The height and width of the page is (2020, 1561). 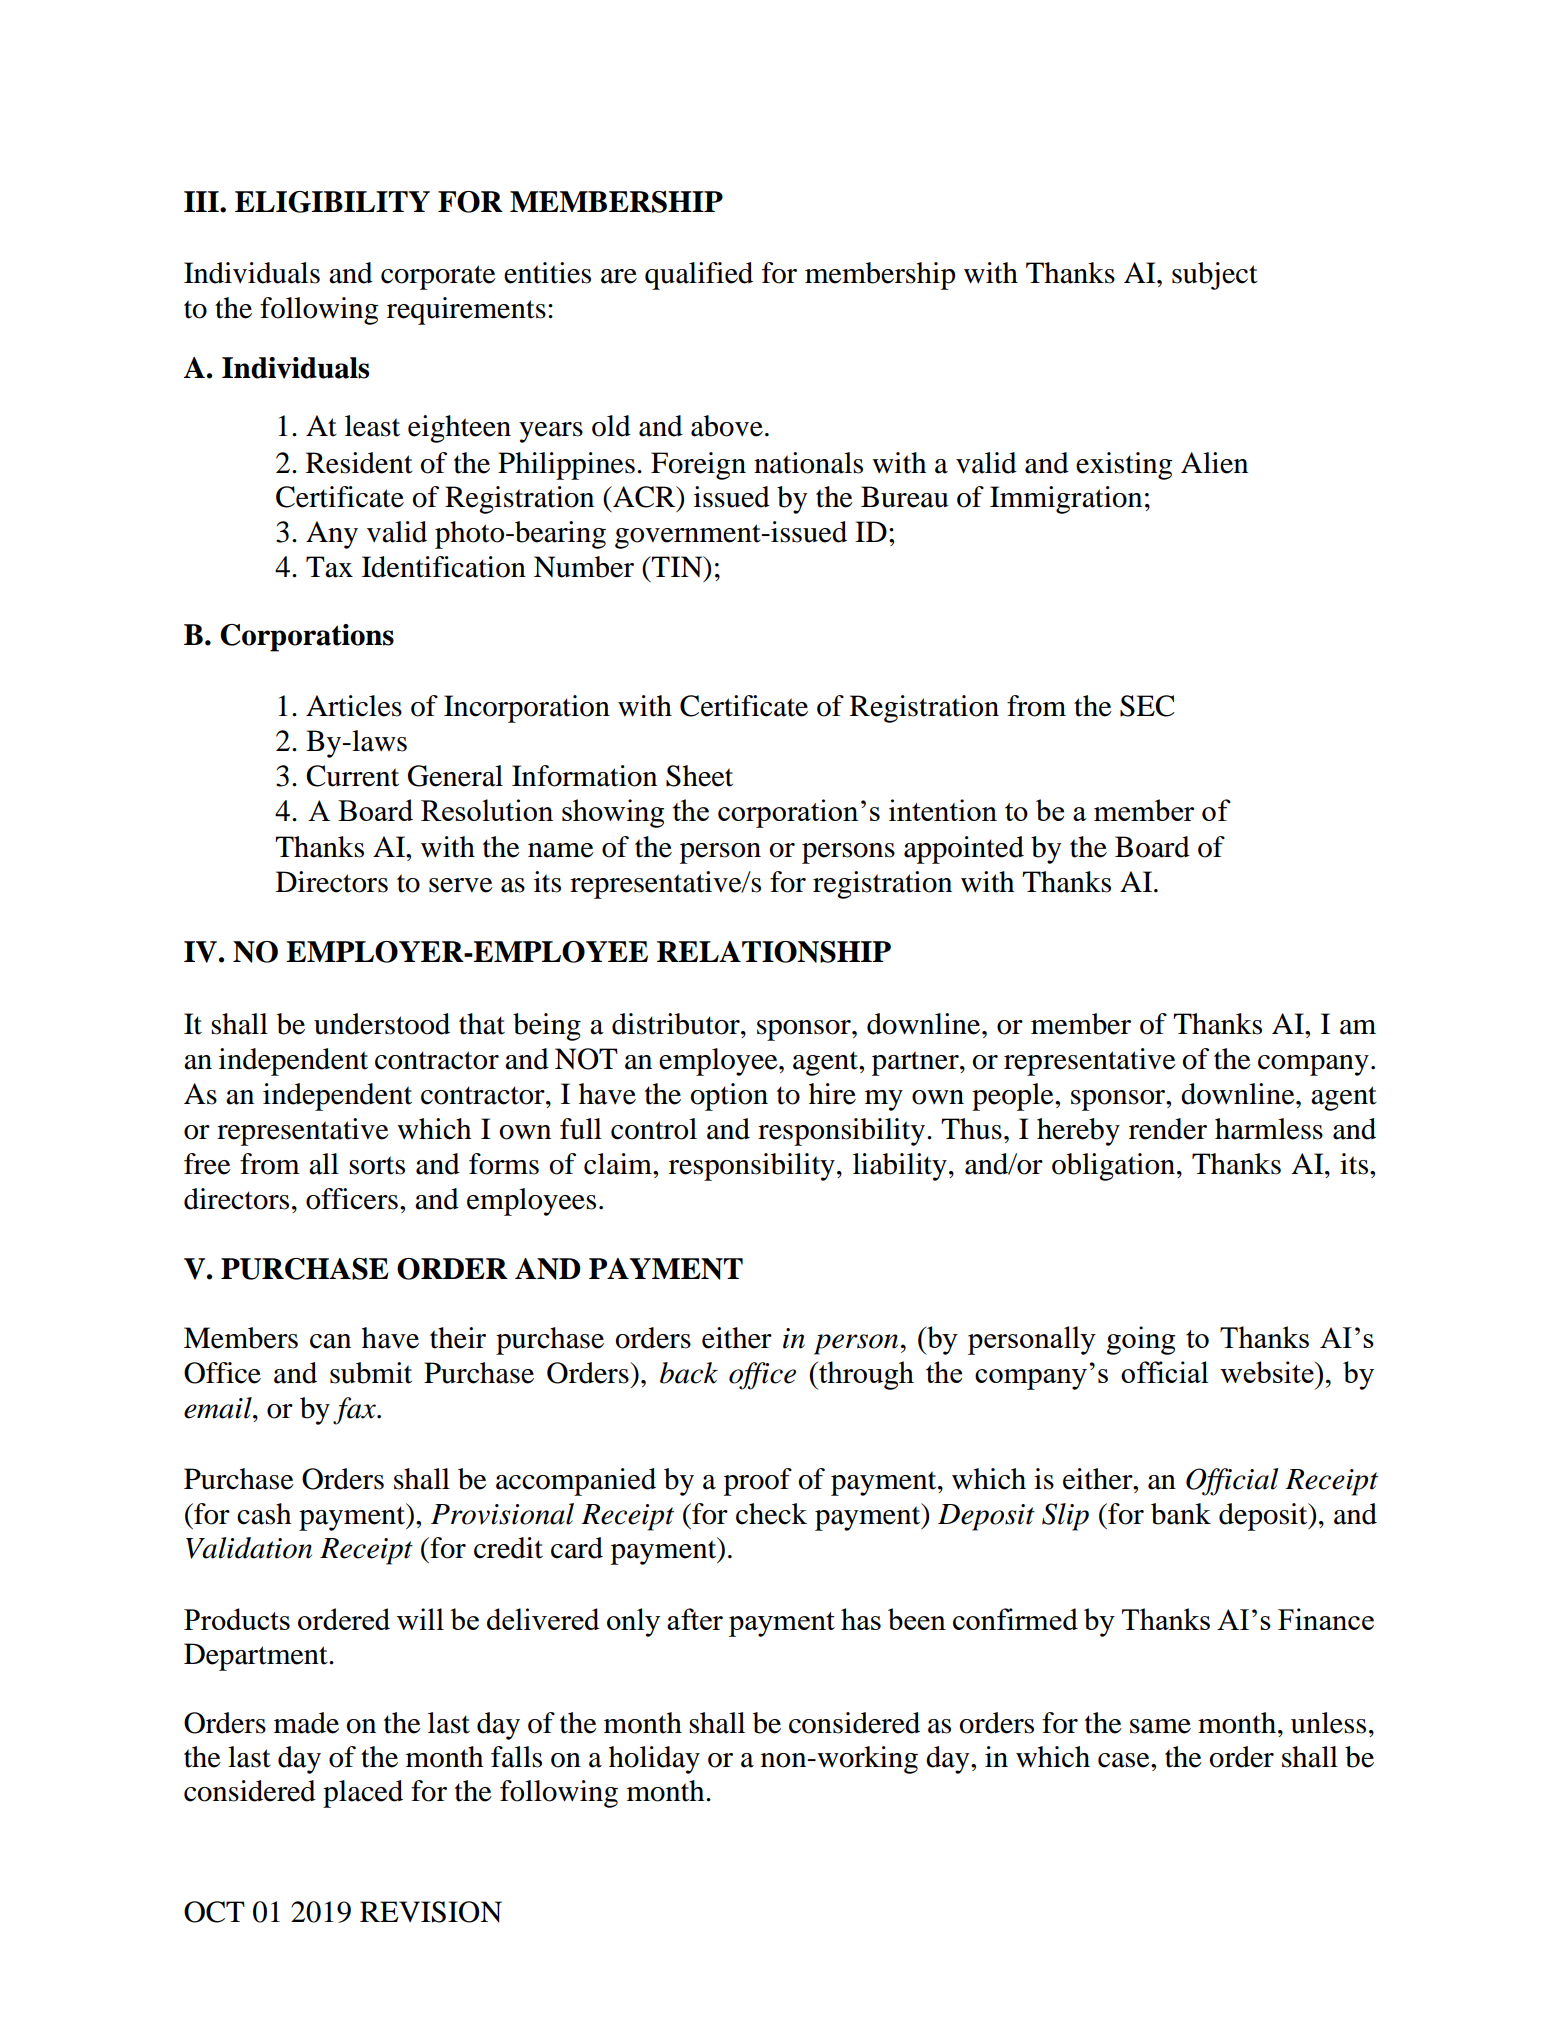 What do you see at coordinates (699, 276) in the page?
I see `qualified` at bounding box center [699, 276].
